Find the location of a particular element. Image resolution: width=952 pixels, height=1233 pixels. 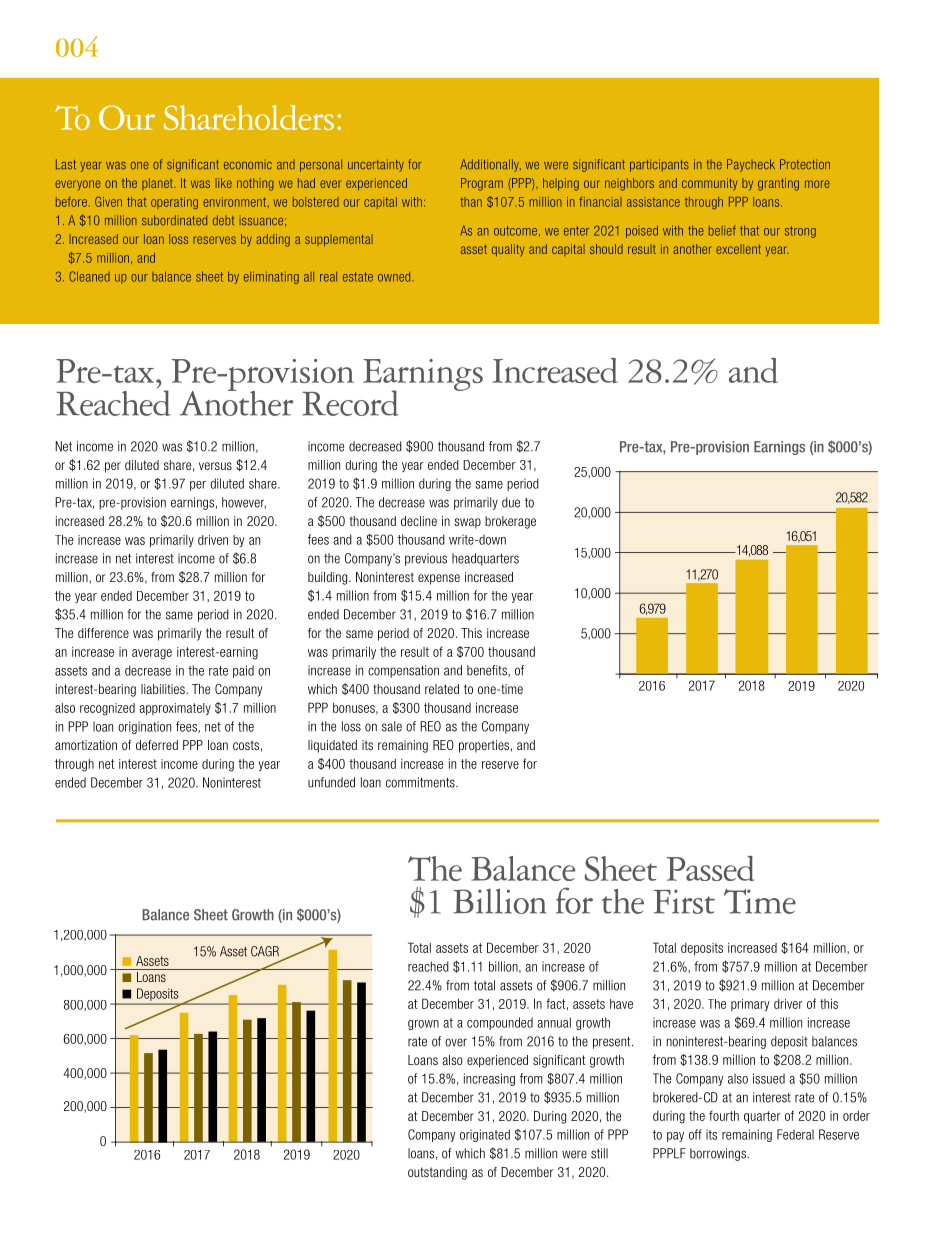

outstanding is located at coordinates (437, 1173).
